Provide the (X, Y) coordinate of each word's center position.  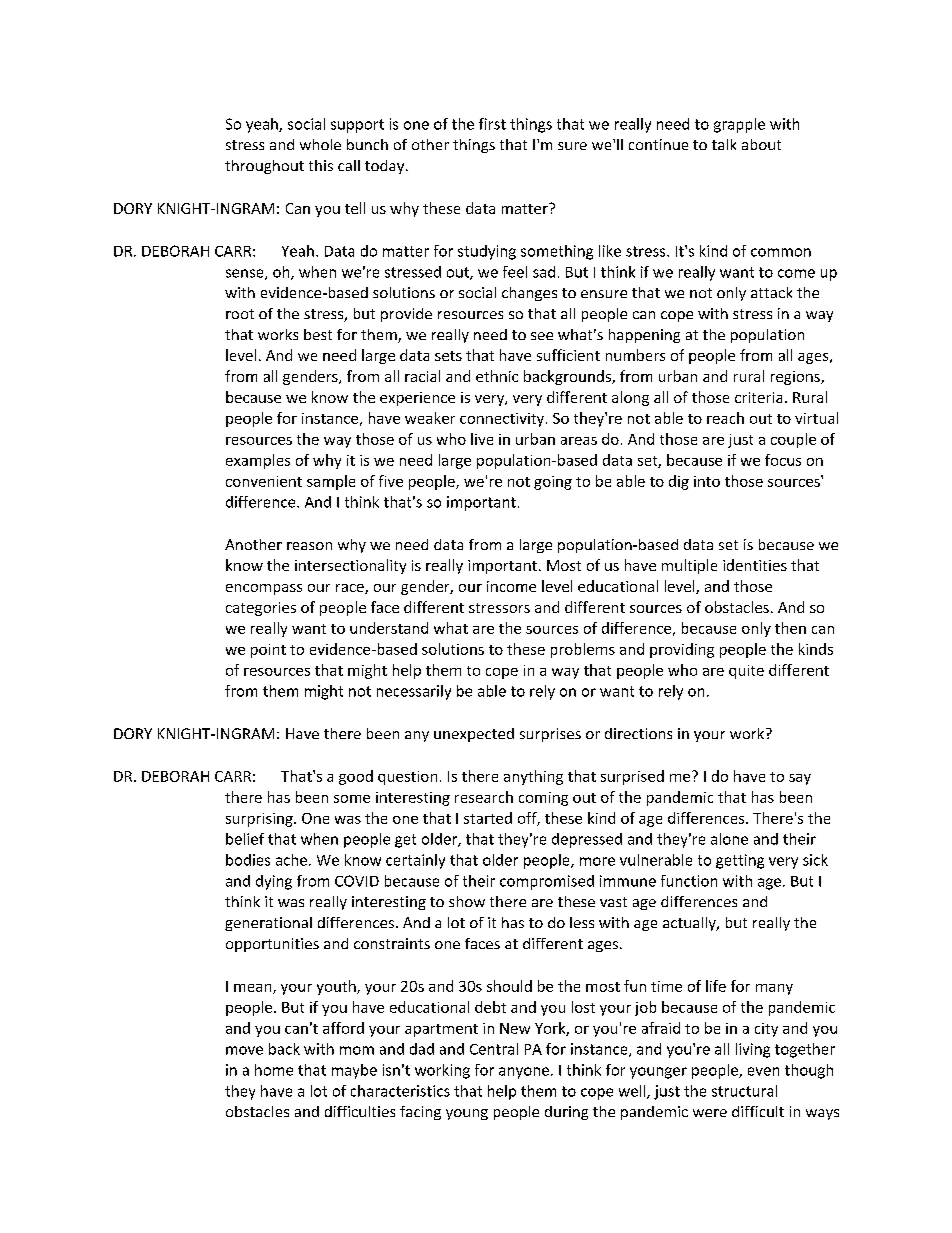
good (356, 777)
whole (320, 144)
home (274, 1070)
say (800, 779)
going (553, 483)
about (761, 144)
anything (533, 777)
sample (331, 482)
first (492, 124)
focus (783, 460)
